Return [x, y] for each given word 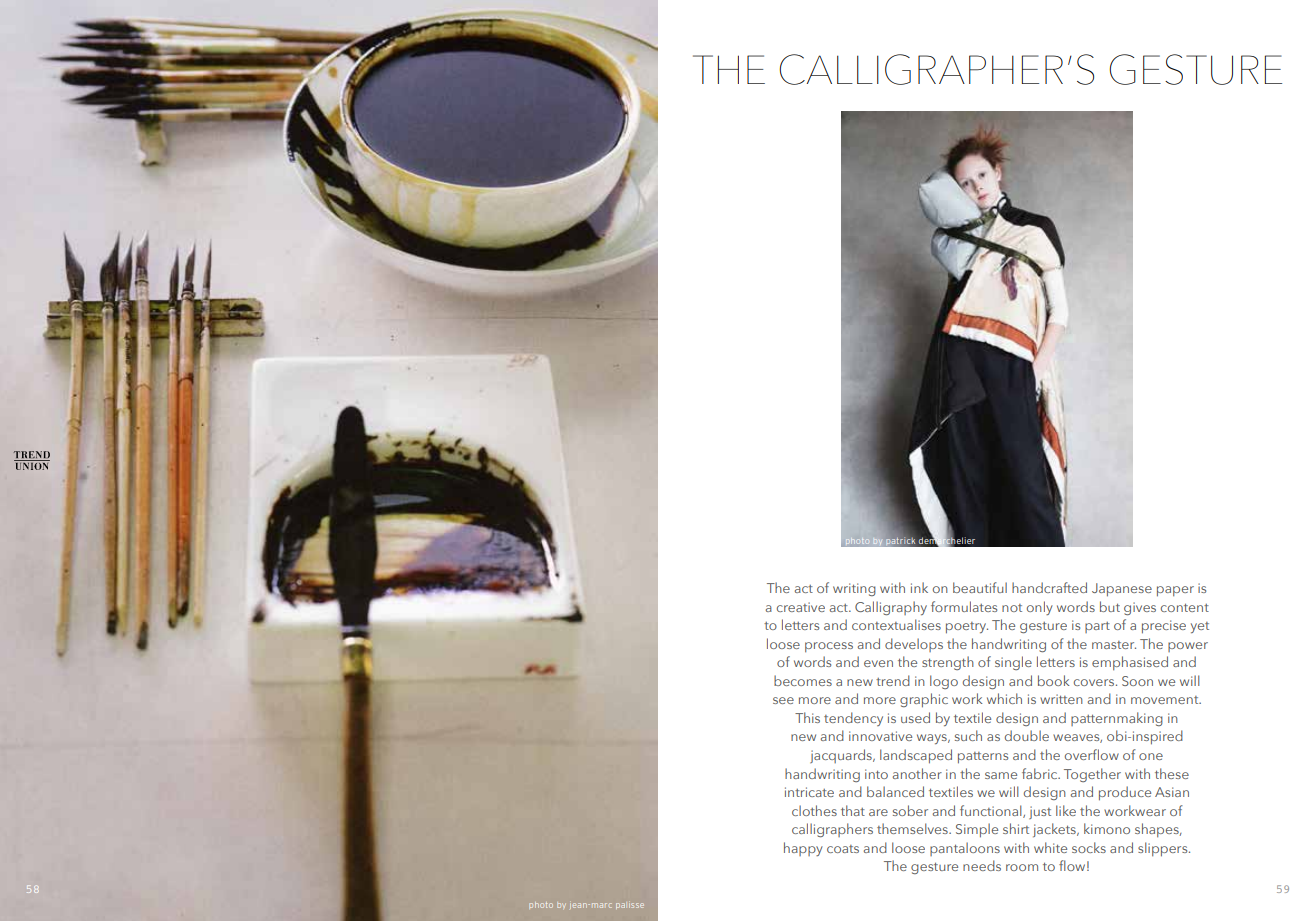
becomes [803, 680]
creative [801, 607]
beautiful [980, 587]
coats [843, 849]
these [1172, 773]
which [1004, 698]
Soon [1137, 681]
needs [982, 865]
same [1001, 775]
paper [1175, 591]
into [876, 774]
